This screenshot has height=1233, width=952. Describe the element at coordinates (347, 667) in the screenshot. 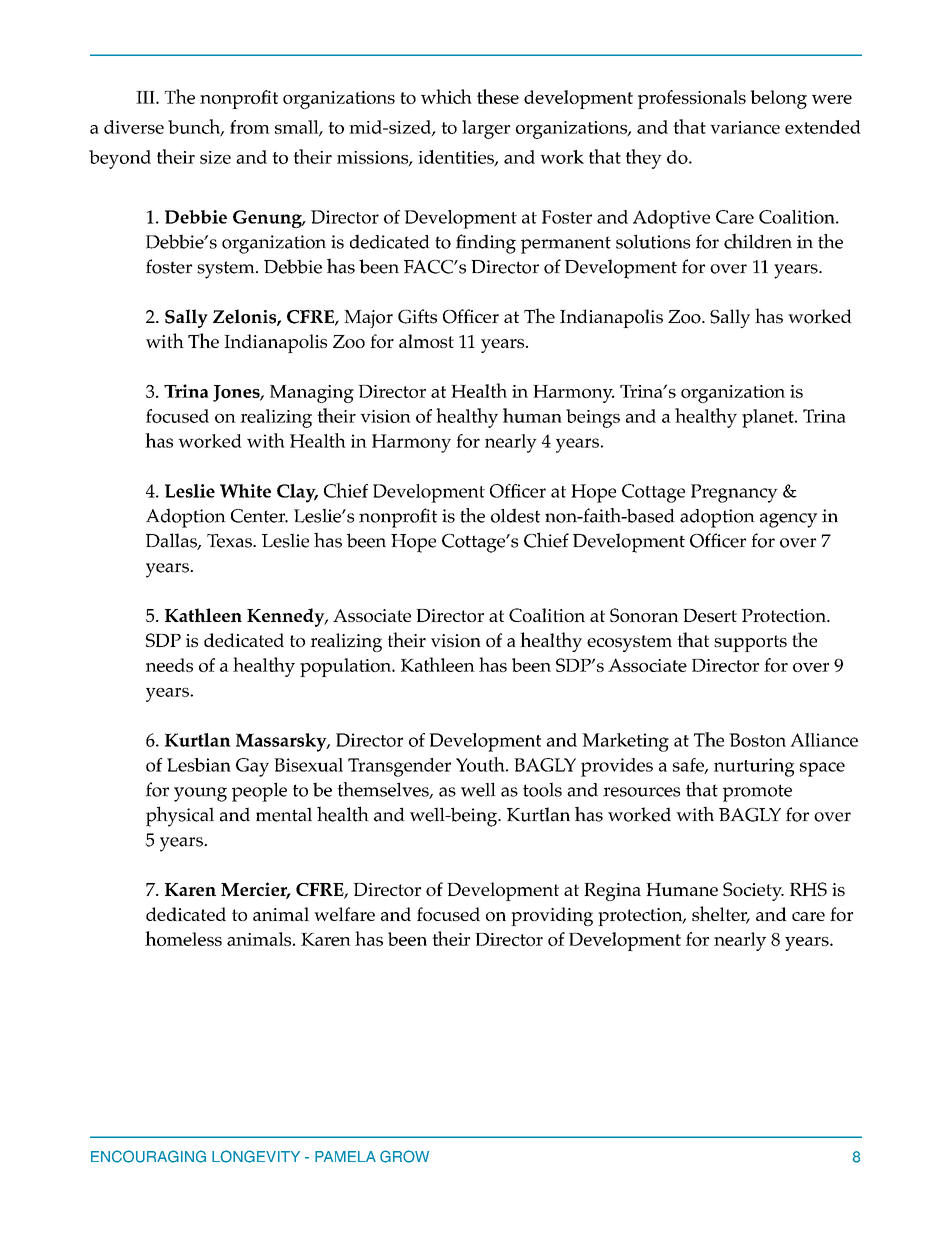

I see `population` at that location.
